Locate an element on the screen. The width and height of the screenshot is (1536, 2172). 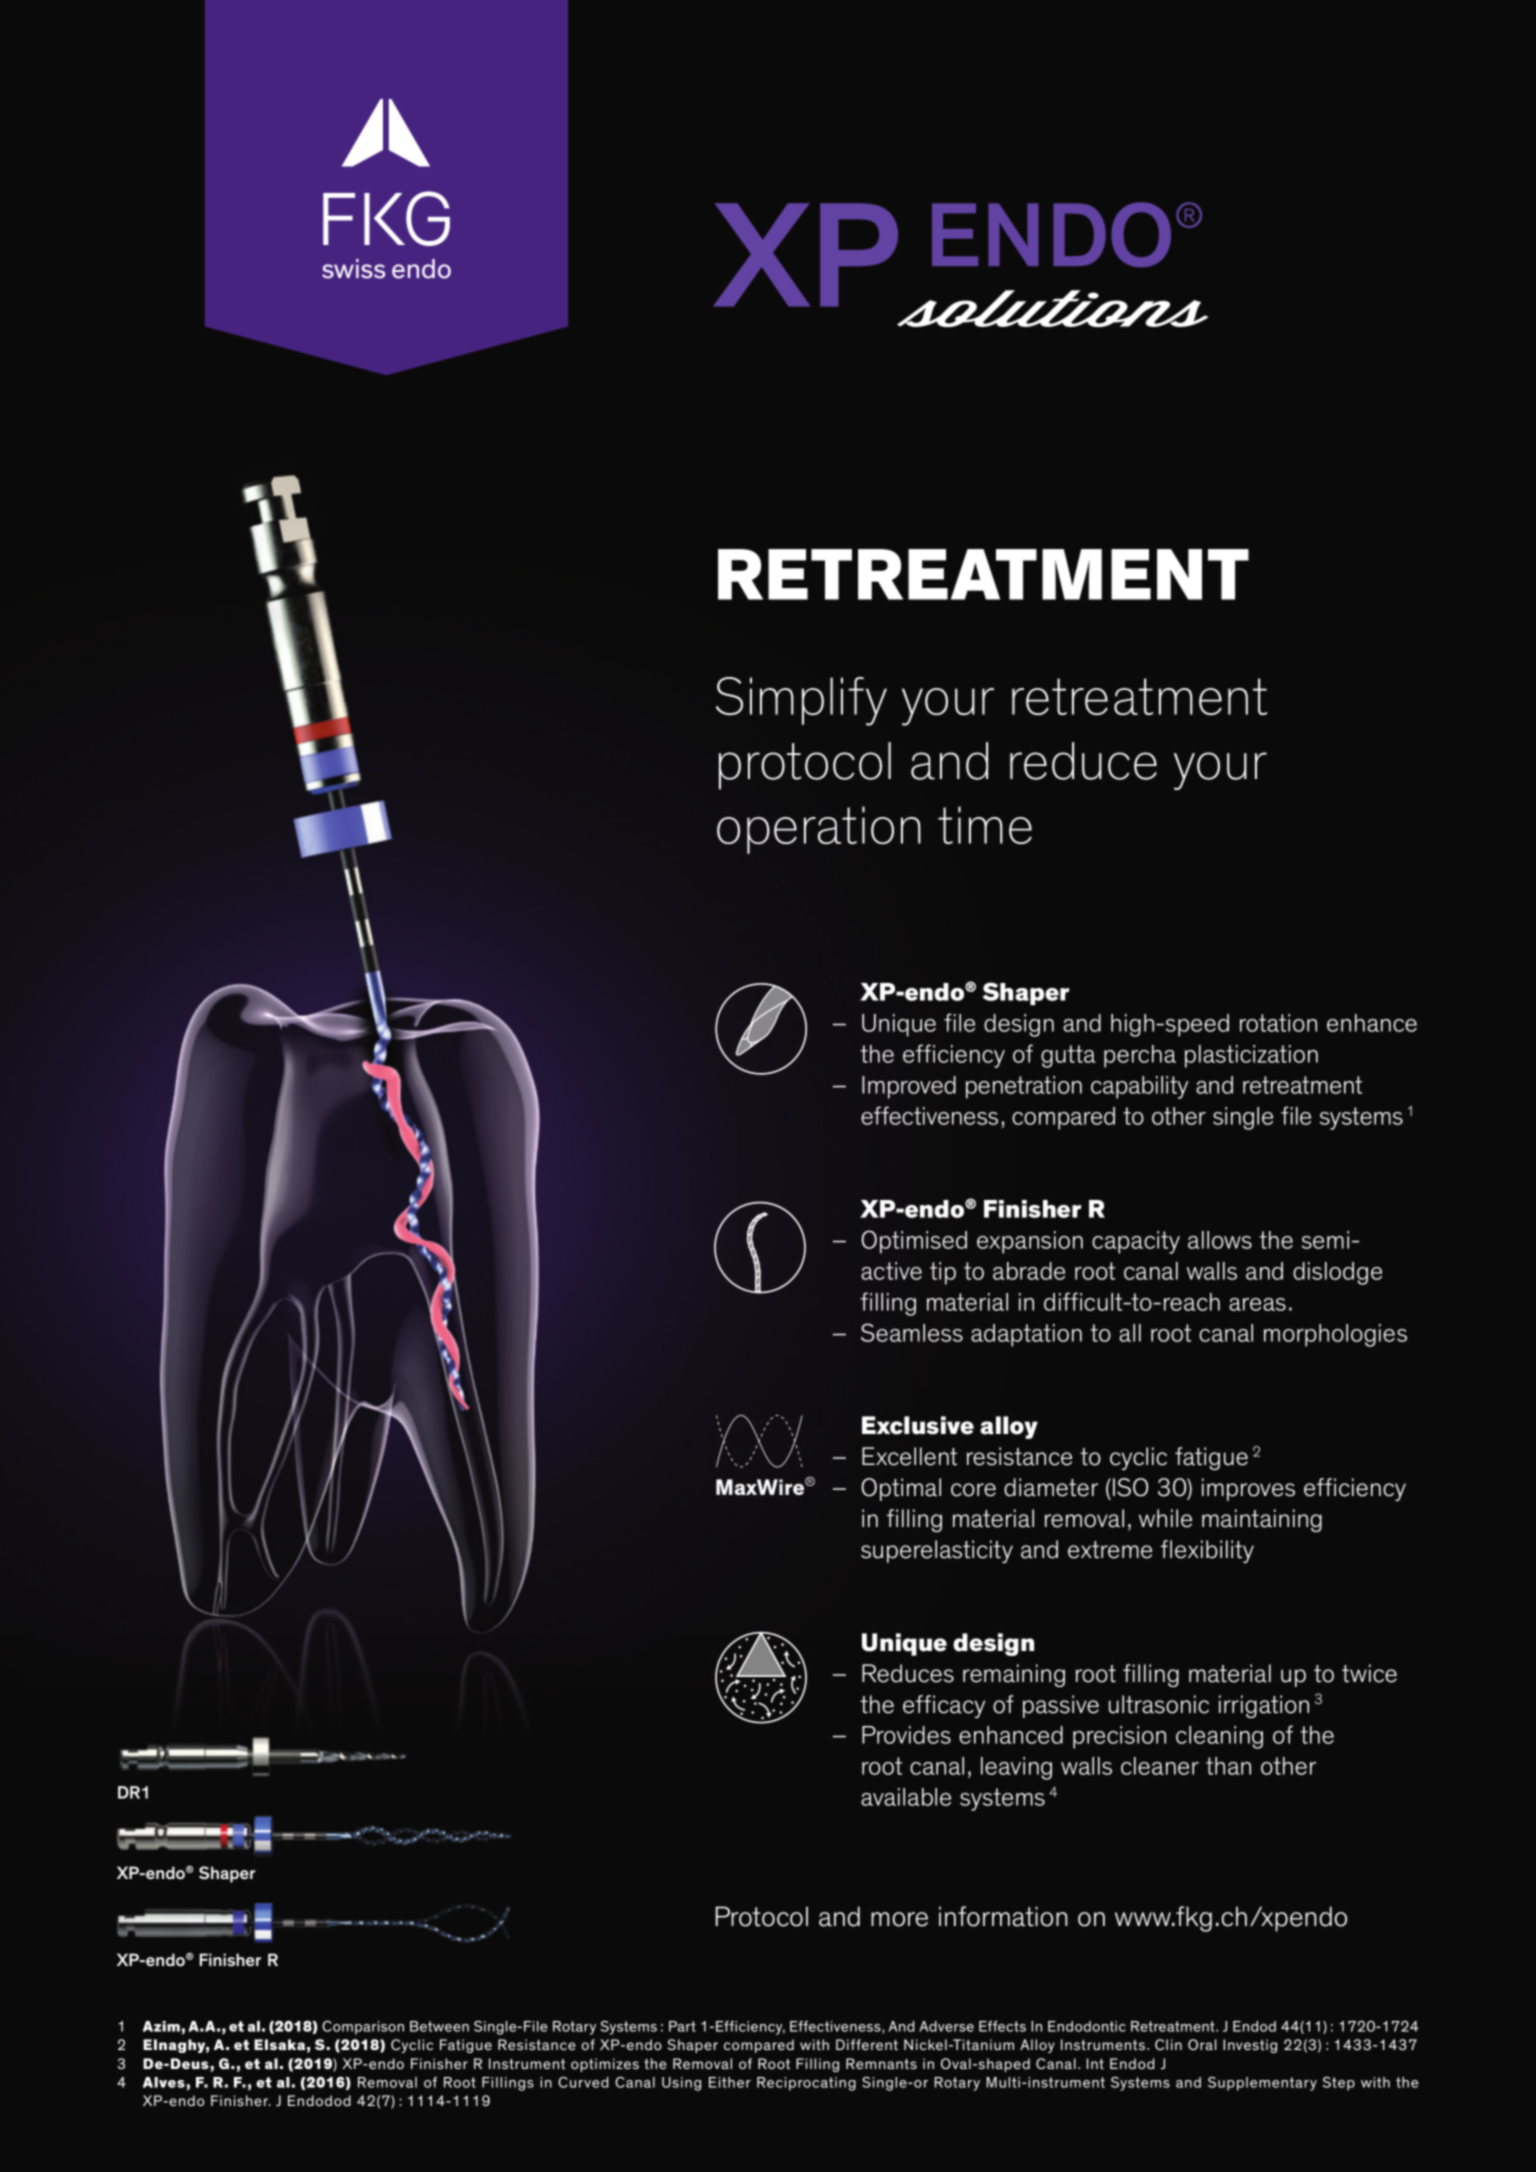
operation is located at coordinates (819, 830).
